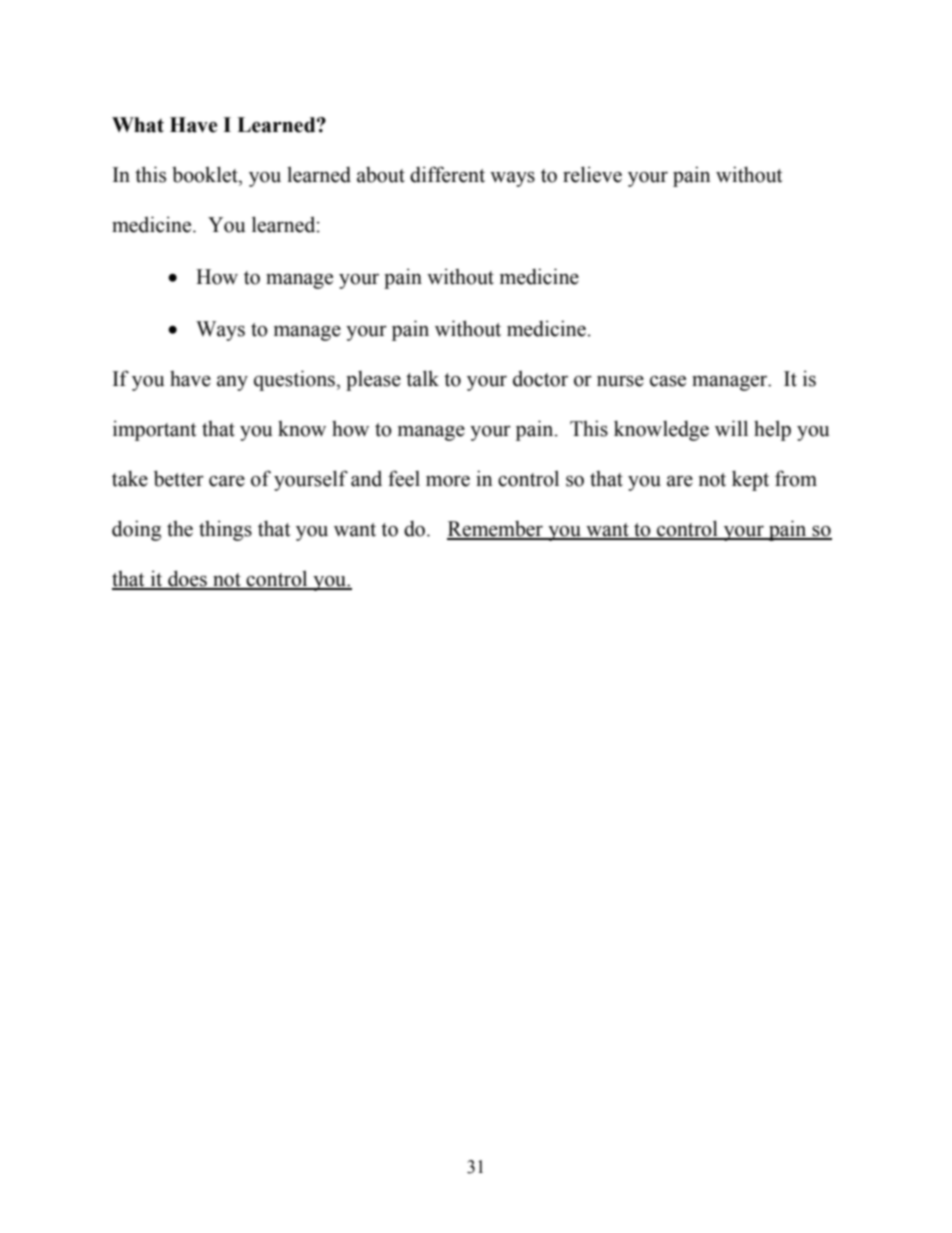 The height and width of the screenshot is (1233, 952). Describe the element at coordinates (592, 174) in the screenshot. I see `relieve` at that location.
